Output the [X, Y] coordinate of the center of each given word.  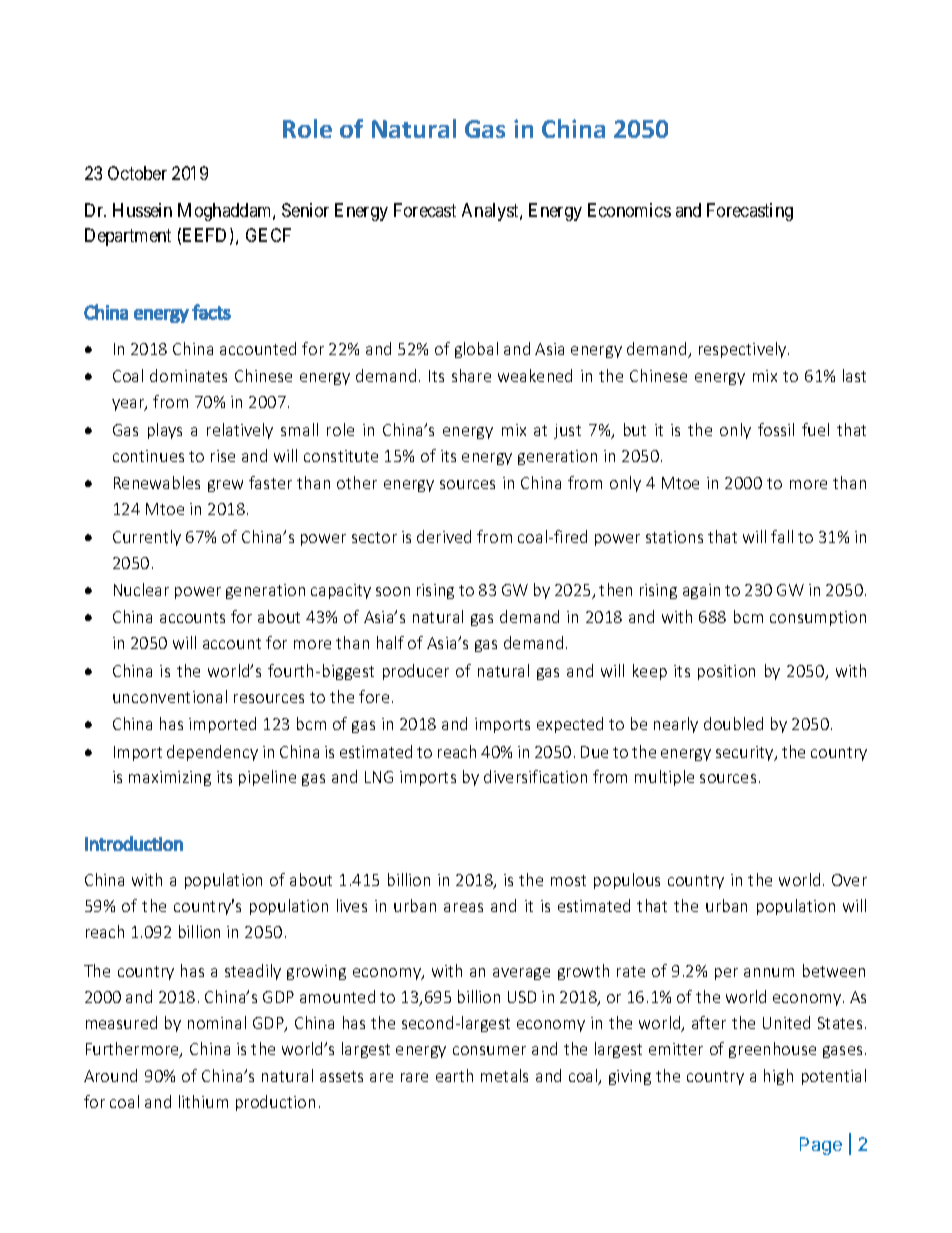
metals [504, 1075]
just [567, 431]
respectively [744, 350]
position [726, 672]
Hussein [142, 210]
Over [849, 880]
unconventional [170, 696]
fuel [815, 429]
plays [165, 431]
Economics [629, 210]
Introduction [134, 843]
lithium [203, 1101]
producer [416, 672]
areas [463, 907]
